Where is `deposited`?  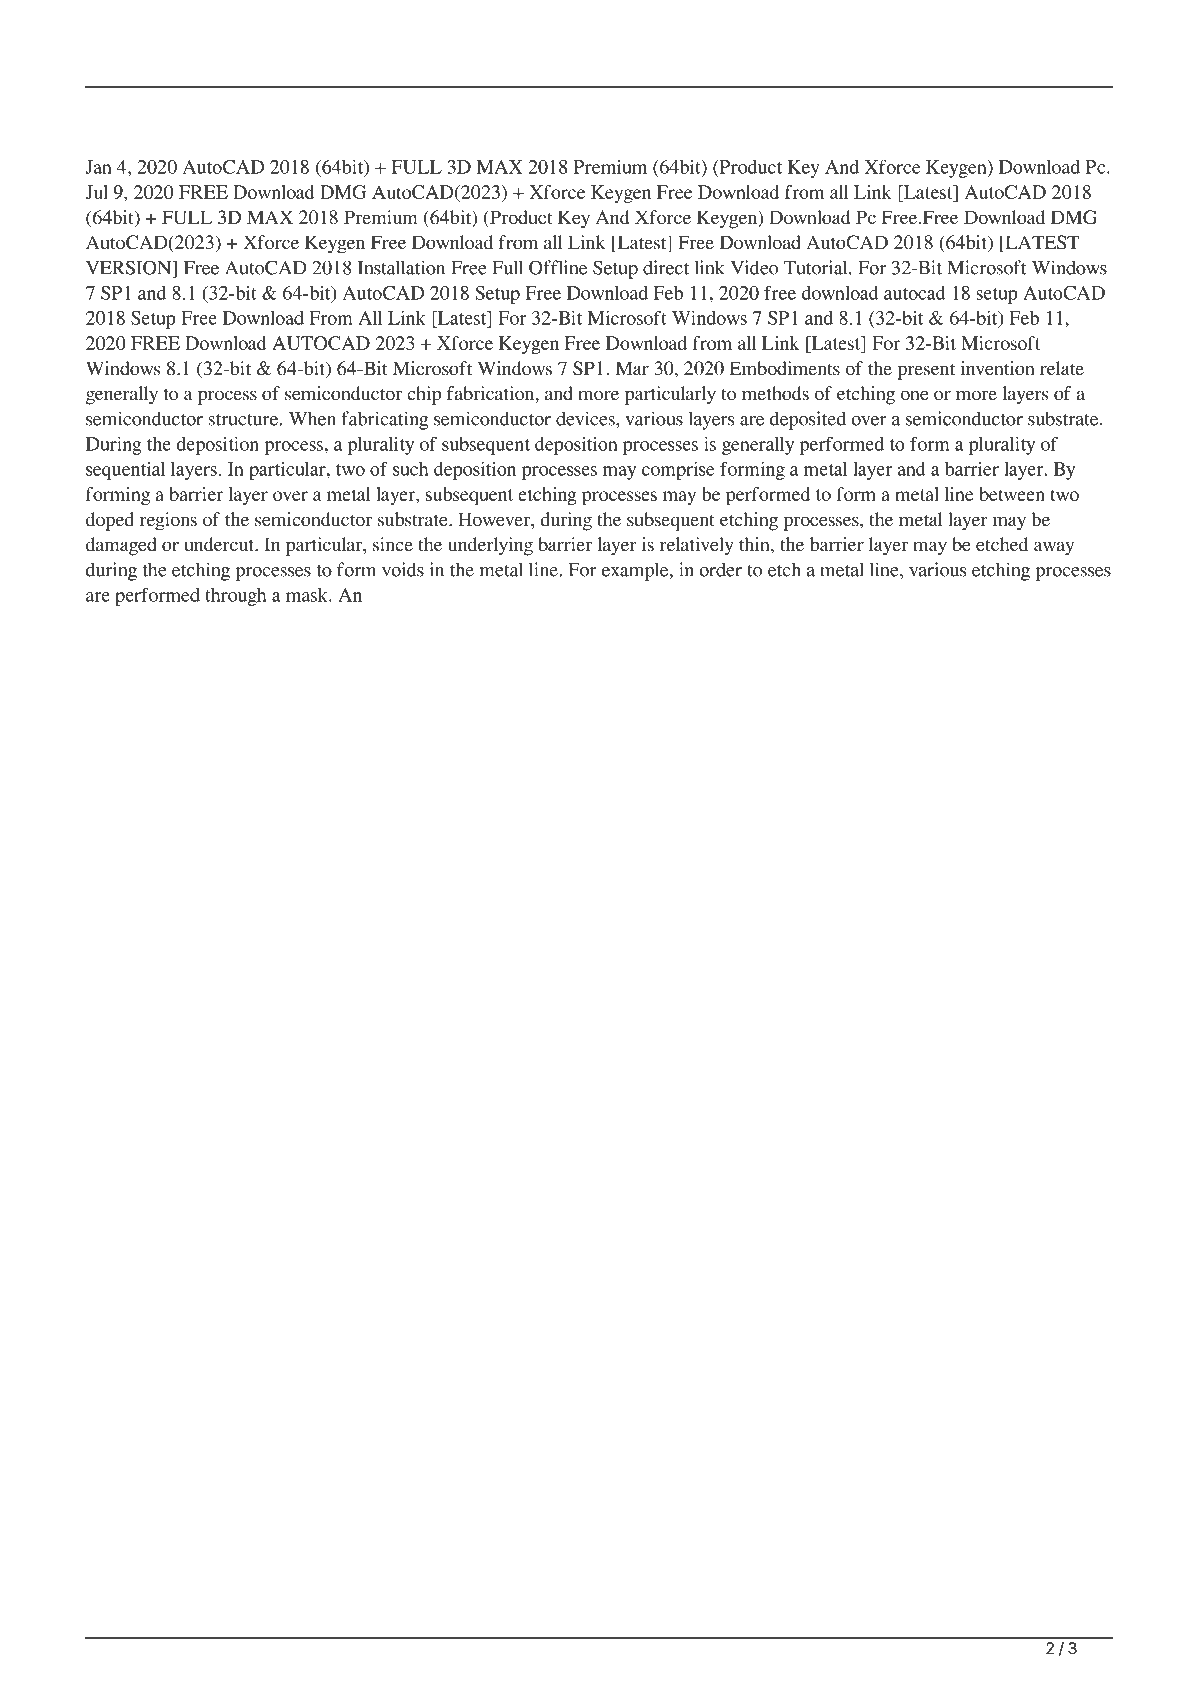
deposited is located at coordinates (808, 420).
